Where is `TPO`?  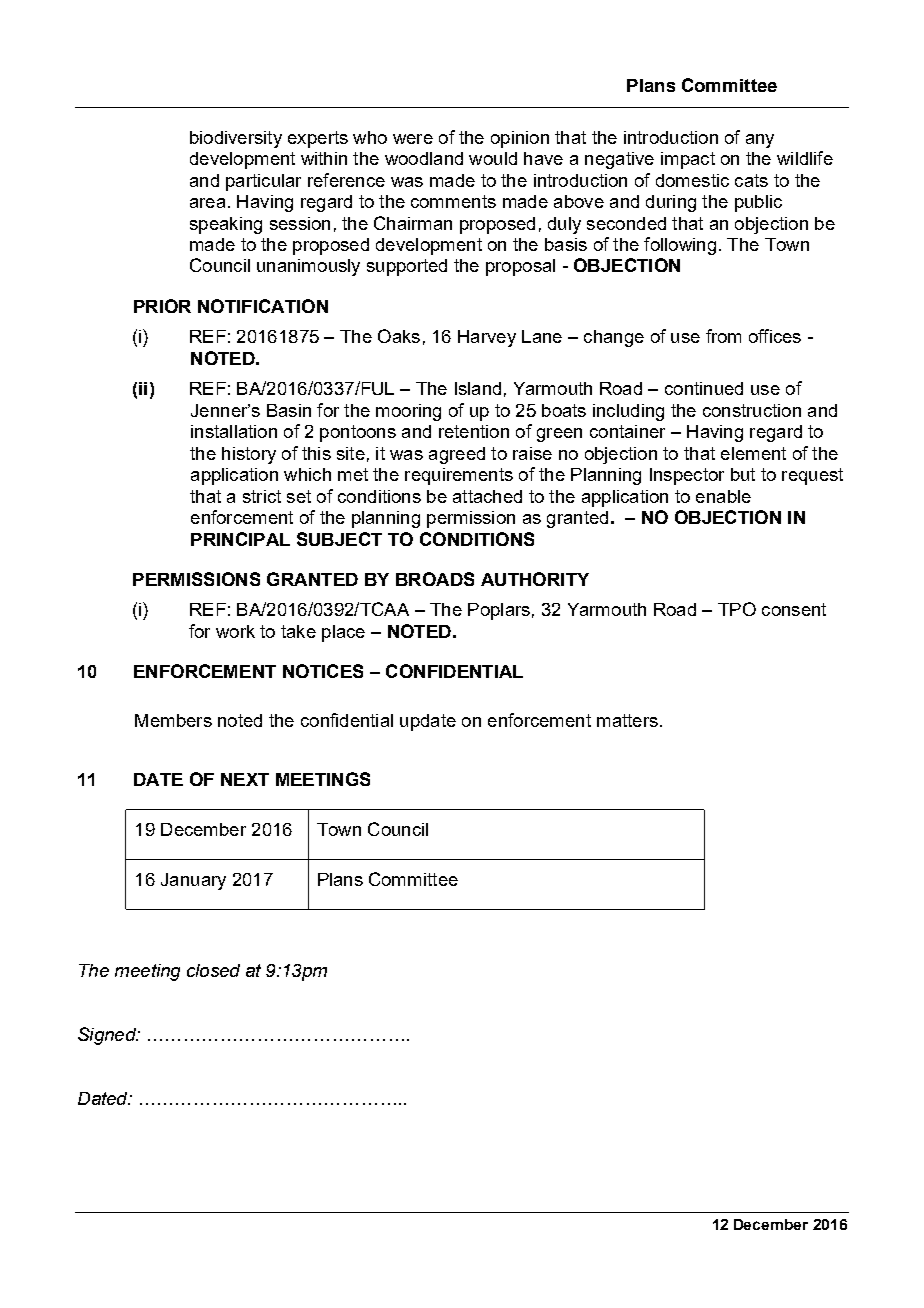
TPO is located at coordinates (737, 609).
